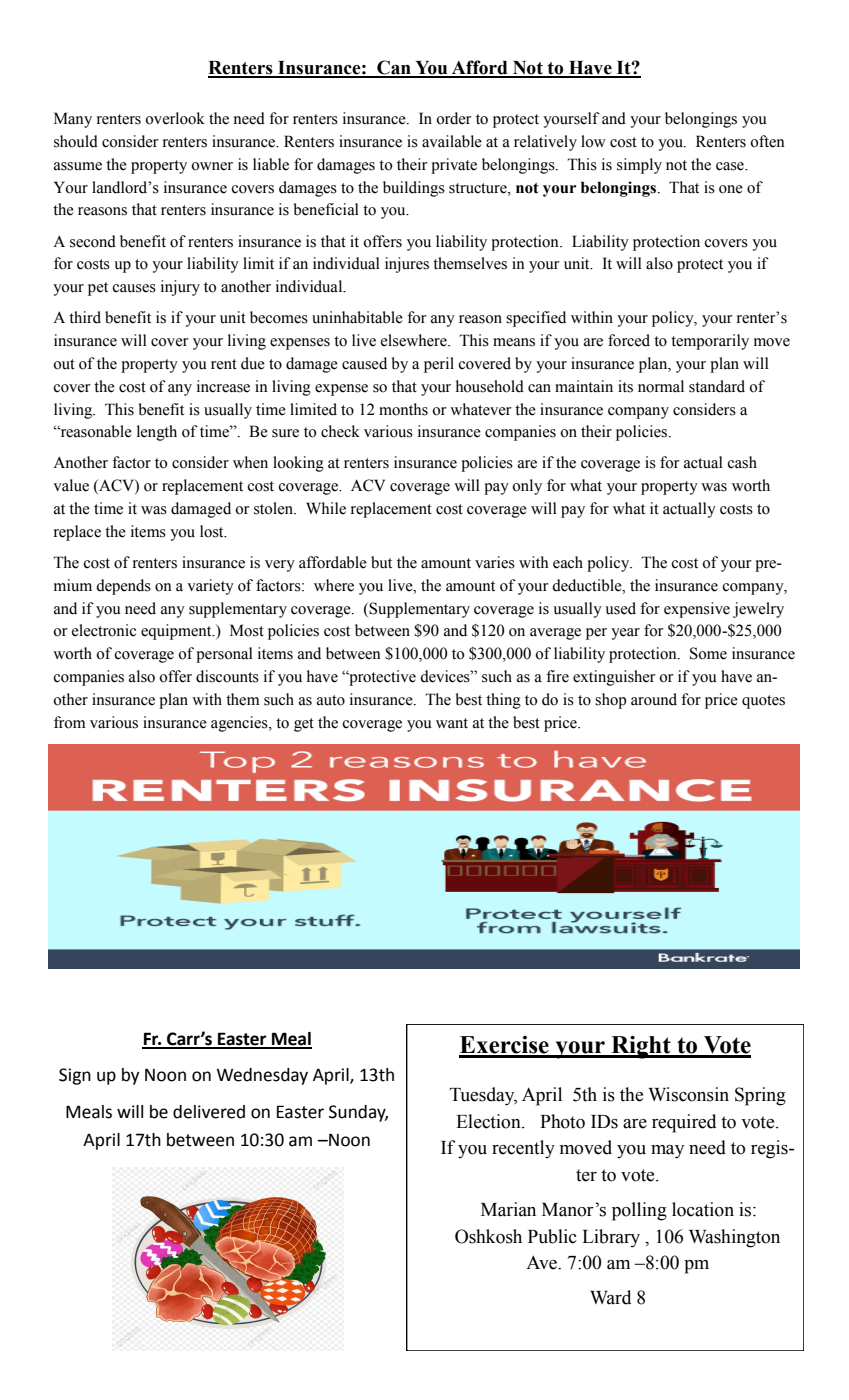 Image resolution: width=849 pixels, height=1400 pixels. What do you see at coordinates (75, 1076) in the screenshot?
I see `Sign` at bounding box center [75, 1076].
